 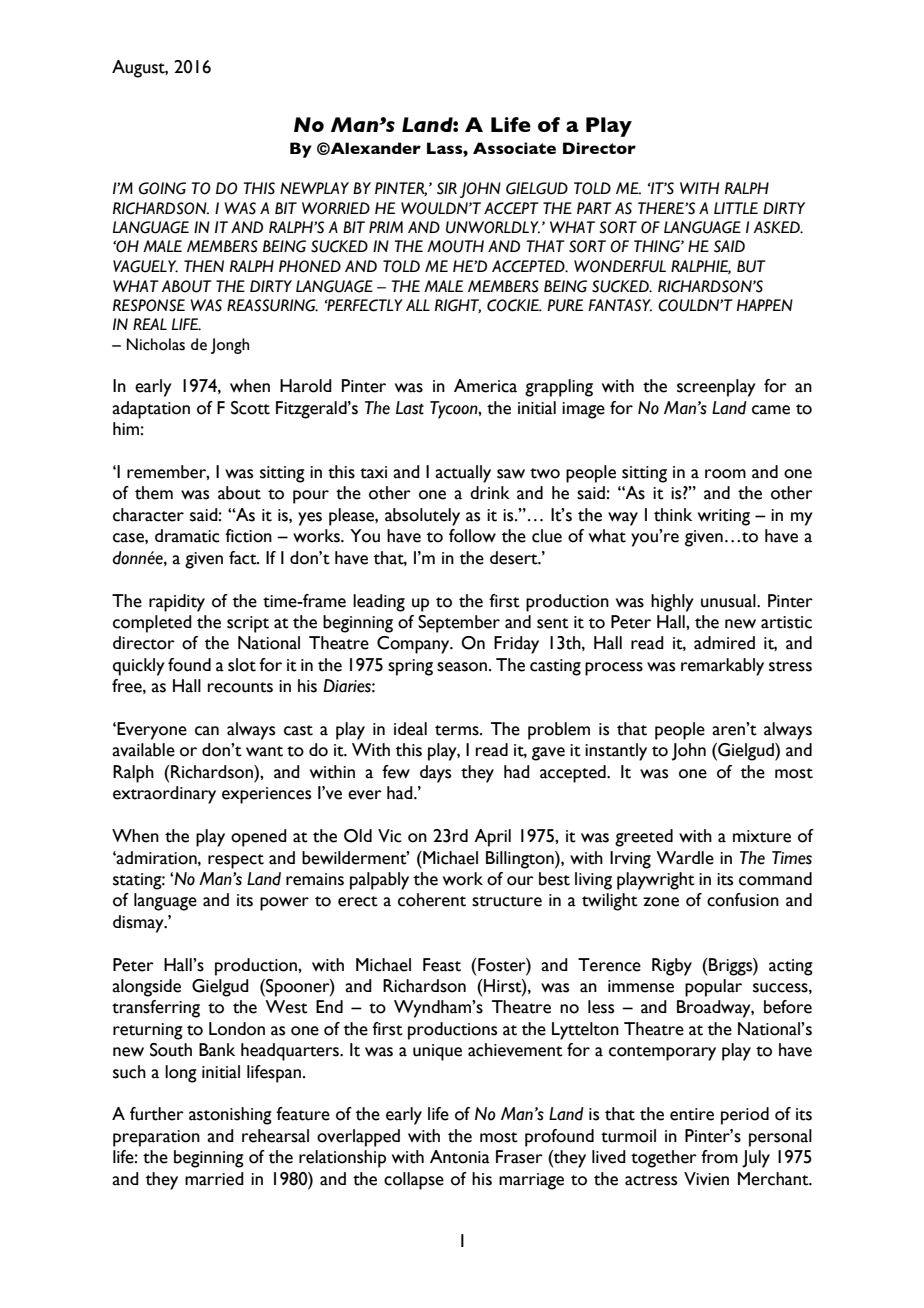 What do you see at coordinates (719, 1157) in the document?
I see `from` at bounding box center [719, 1157].
